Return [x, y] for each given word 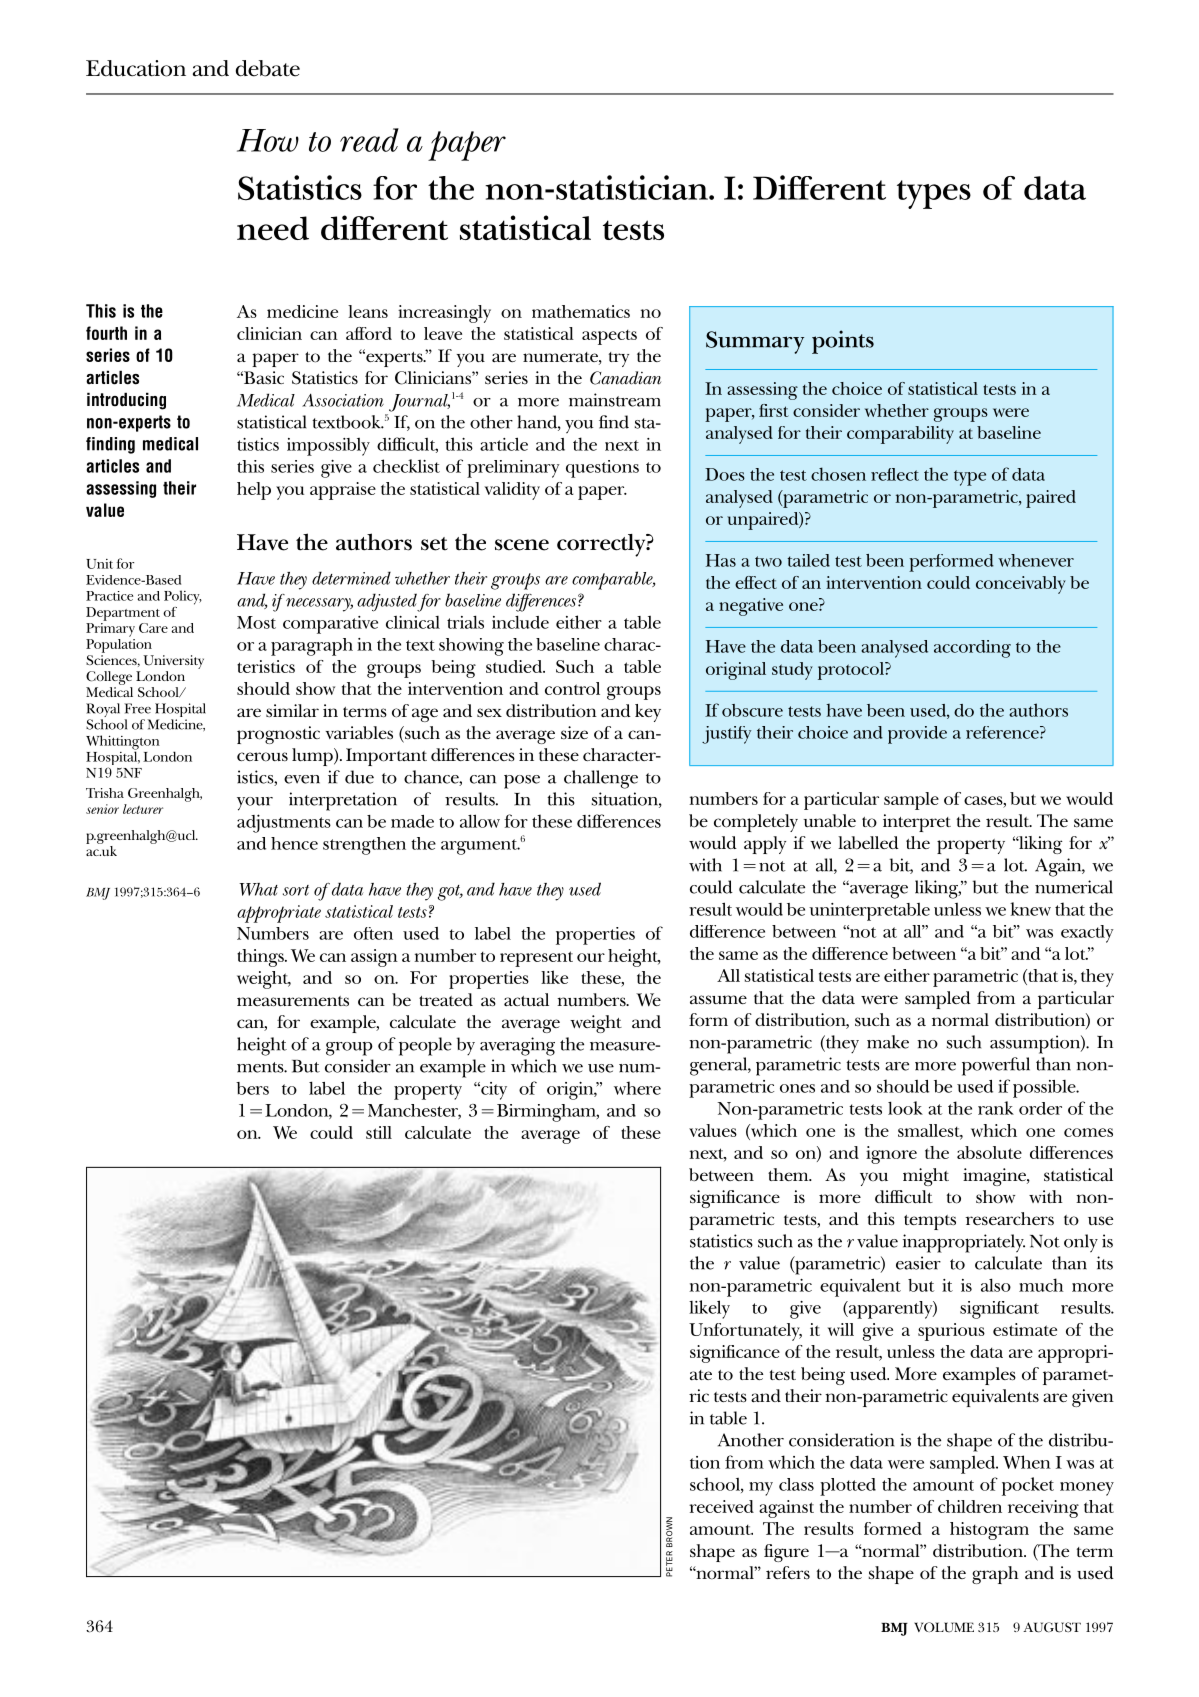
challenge [601, 779]
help [254, 491]
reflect [895, 474]
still [379, 1132]
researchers [1009, 1219]
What [258, 889]
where [637, 1088]
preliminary [513, 469]
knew [1030, 909]
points [843, 342]
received [721, 1506]
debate [268, 68]
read [369, 140]
